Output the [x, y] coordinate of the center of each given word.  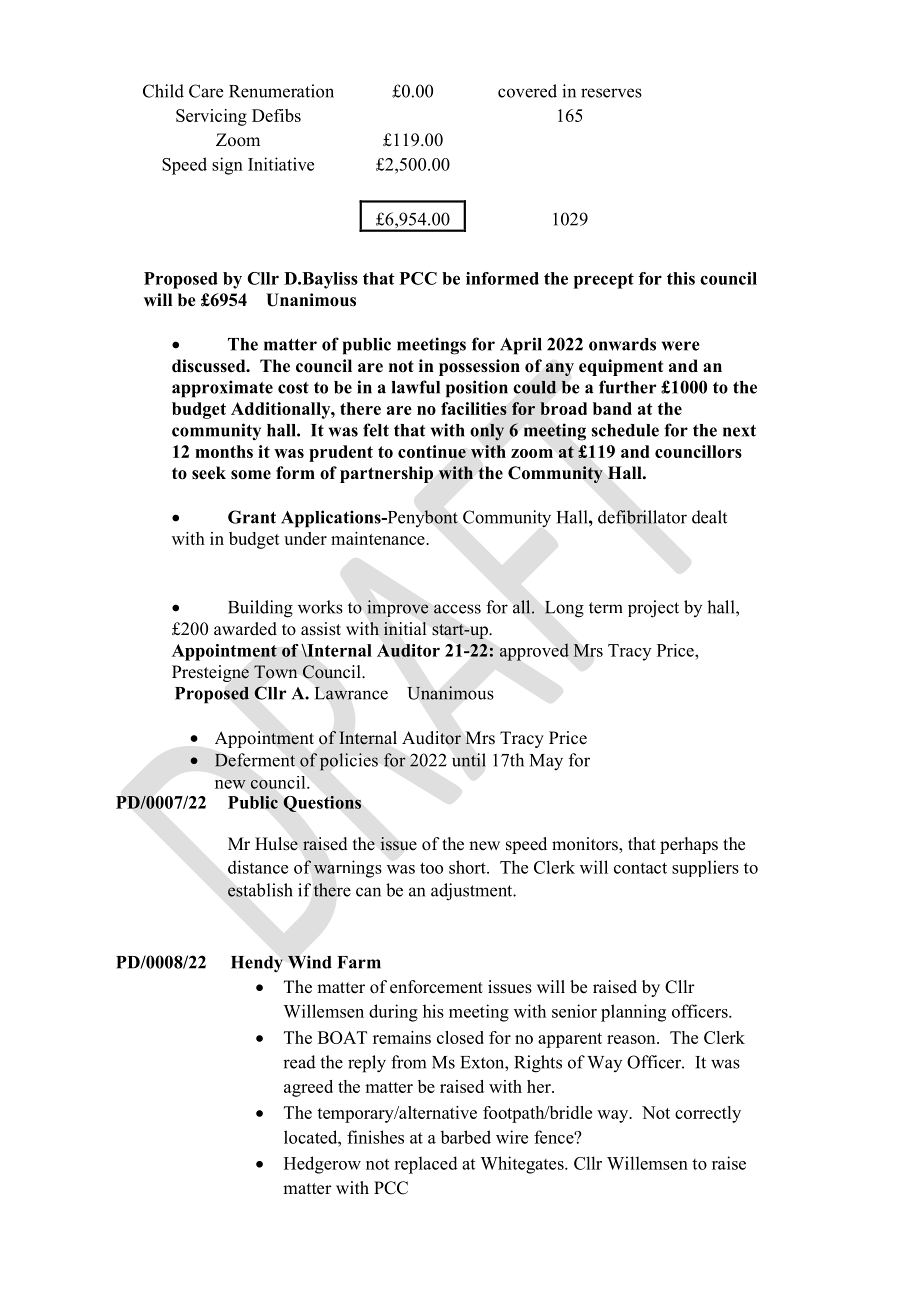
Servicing [211, 117]
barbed [465, 1137]
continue [432, 451]
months [224, 451]
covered [527, 91]
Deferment [255, 760]
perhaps [689, 845]
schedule [625, 430]
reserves [611, 93]
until [468, 760]
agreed [308, 1088]
